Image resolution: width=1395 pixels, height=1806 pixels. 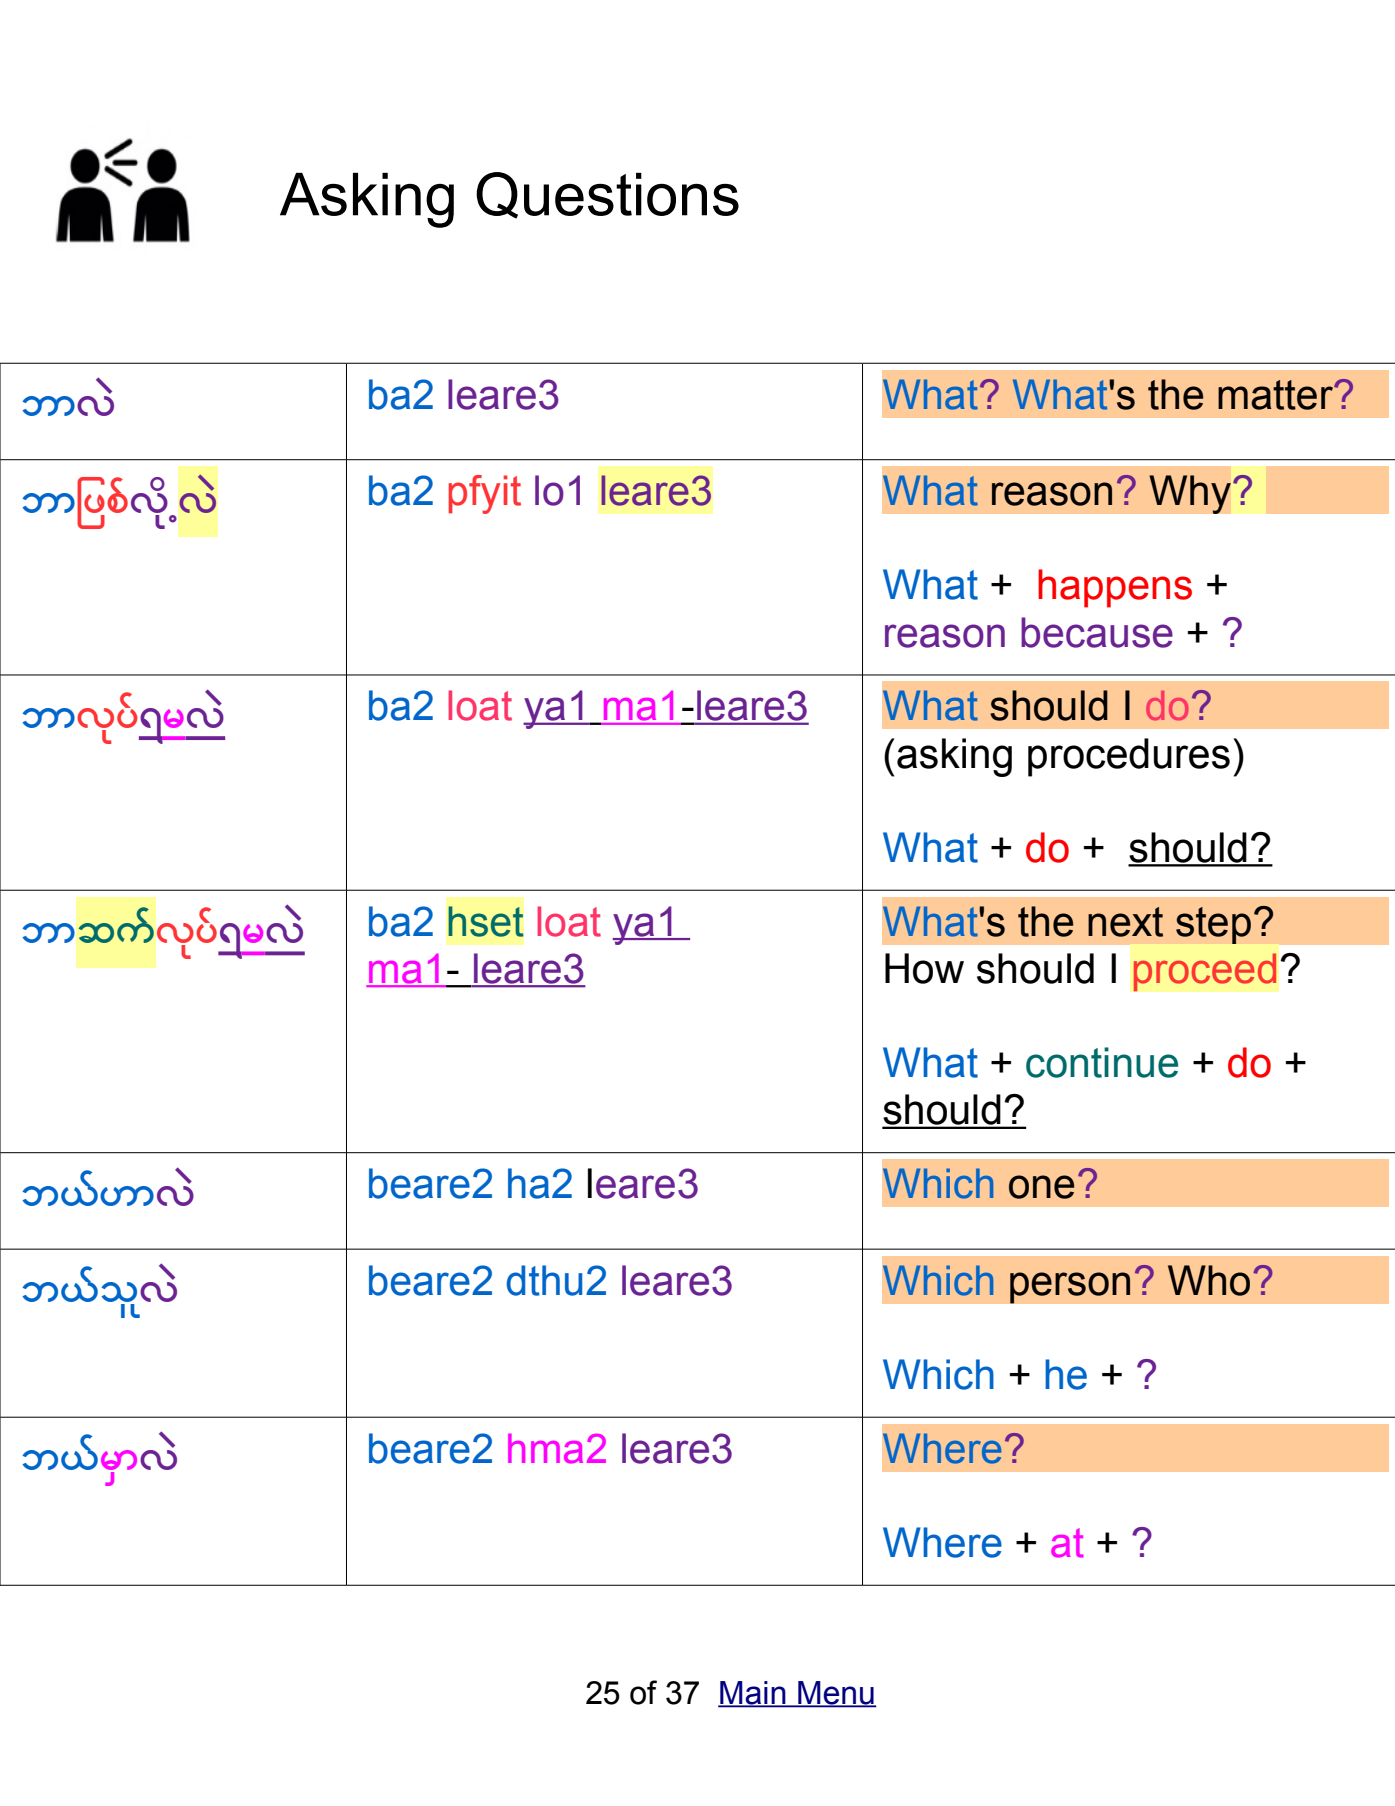 I want to click on matter, so click(x=1276, y=395).
